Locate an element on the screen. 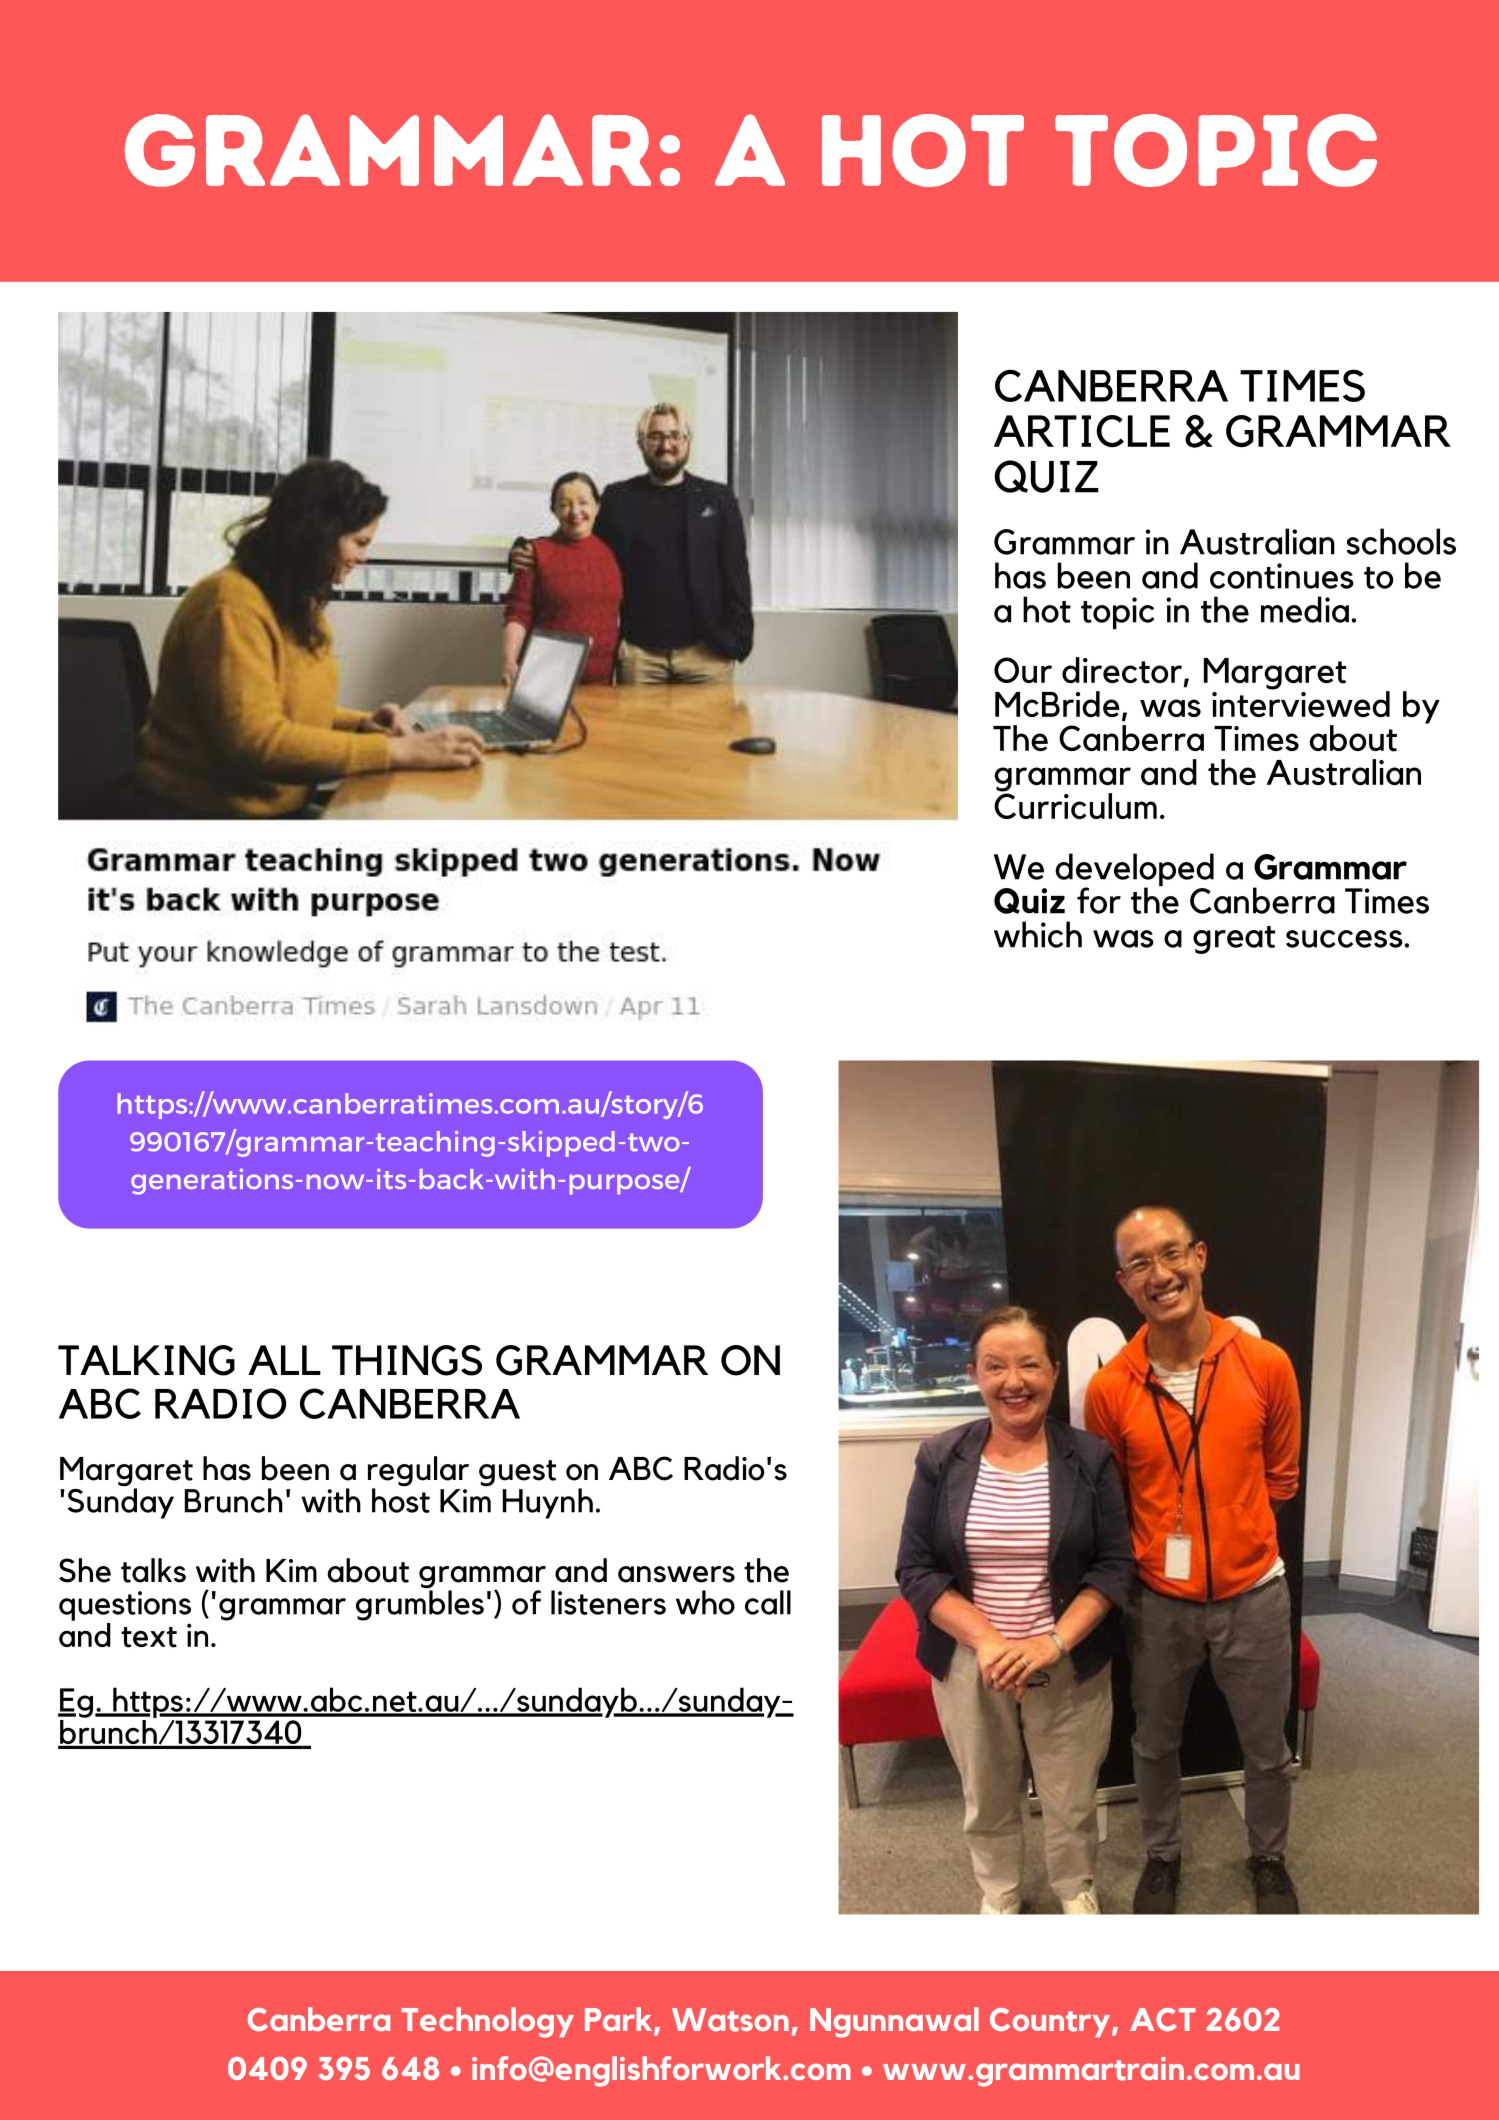  Our is located at coordinates (1023, 670).
